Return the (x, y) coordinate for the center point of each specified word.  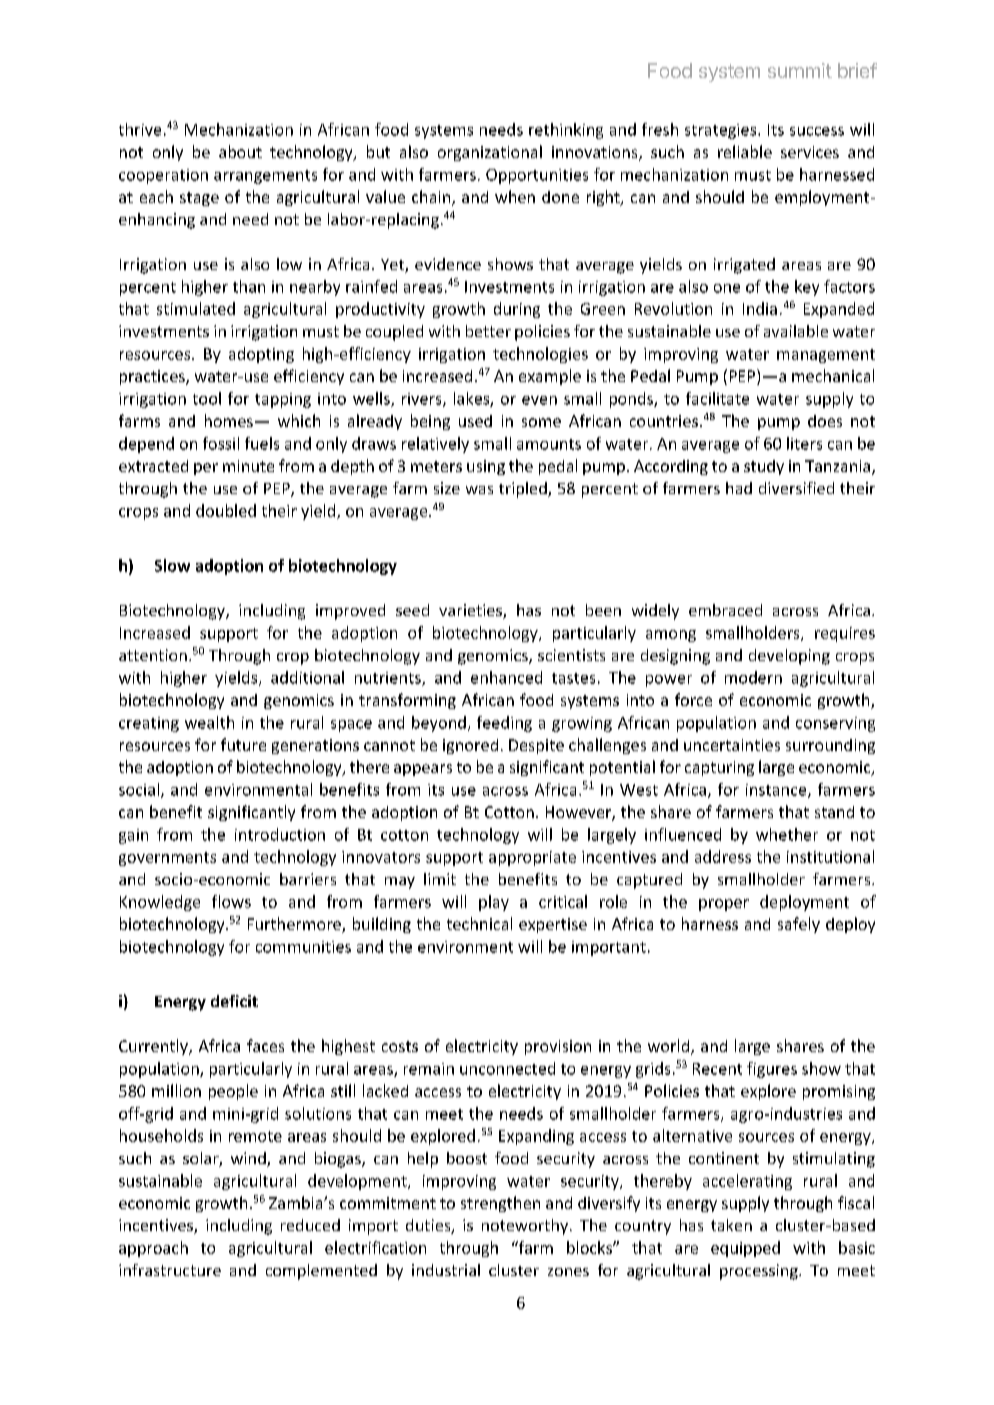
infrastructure (170, 1270)
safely (799, 925)
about (240, 151)
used (475, 421)
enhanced (506, 677)
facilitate (717, 398)
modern (753, 677)
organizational (490, 153)
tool (207, 398)
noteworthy (525, 1227)
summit (800, 70)
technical (479, 923)
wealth (209, 722)
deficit (234, 1001)
